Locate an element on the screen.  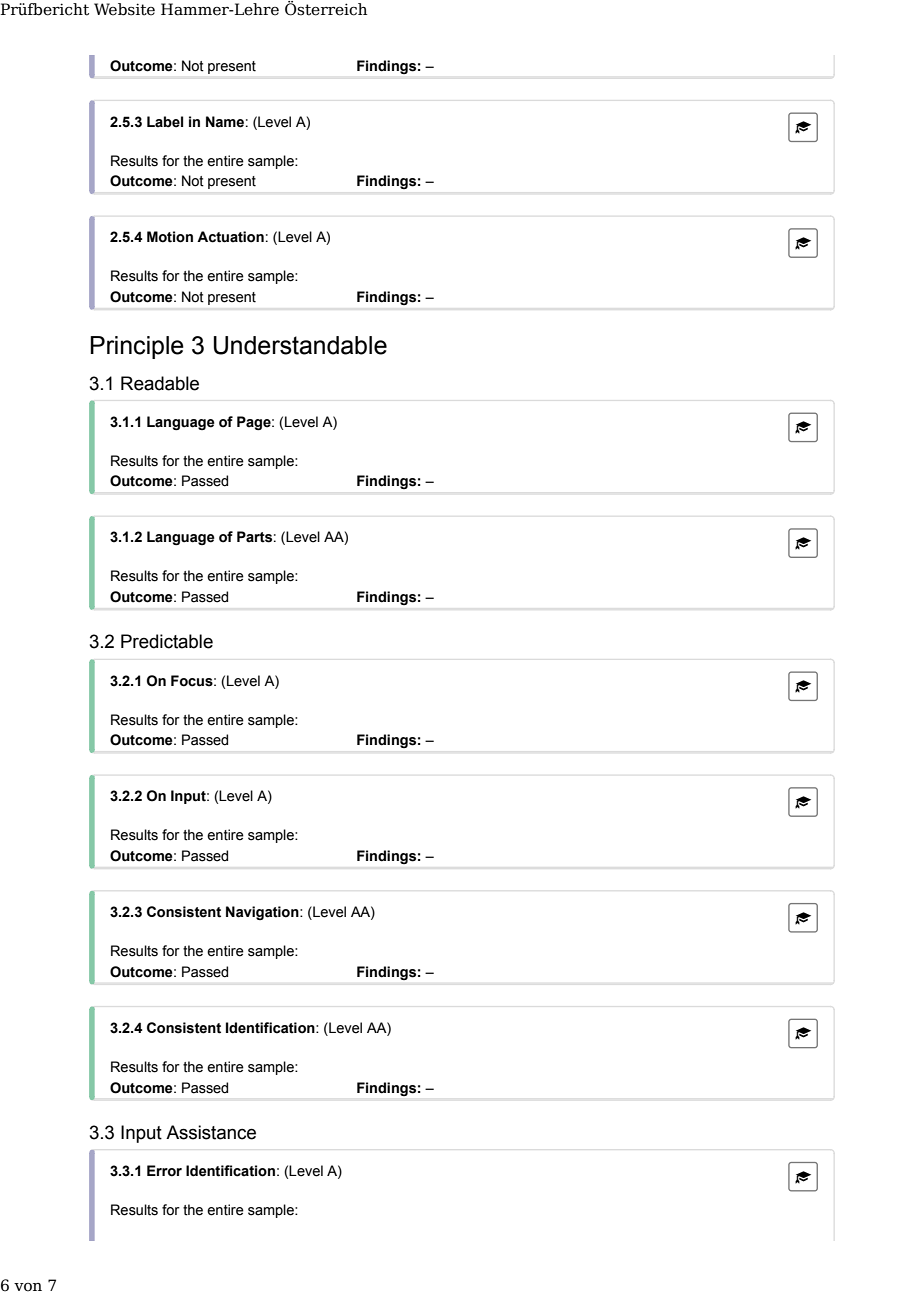
Label is located at coordinates (165, 122).
